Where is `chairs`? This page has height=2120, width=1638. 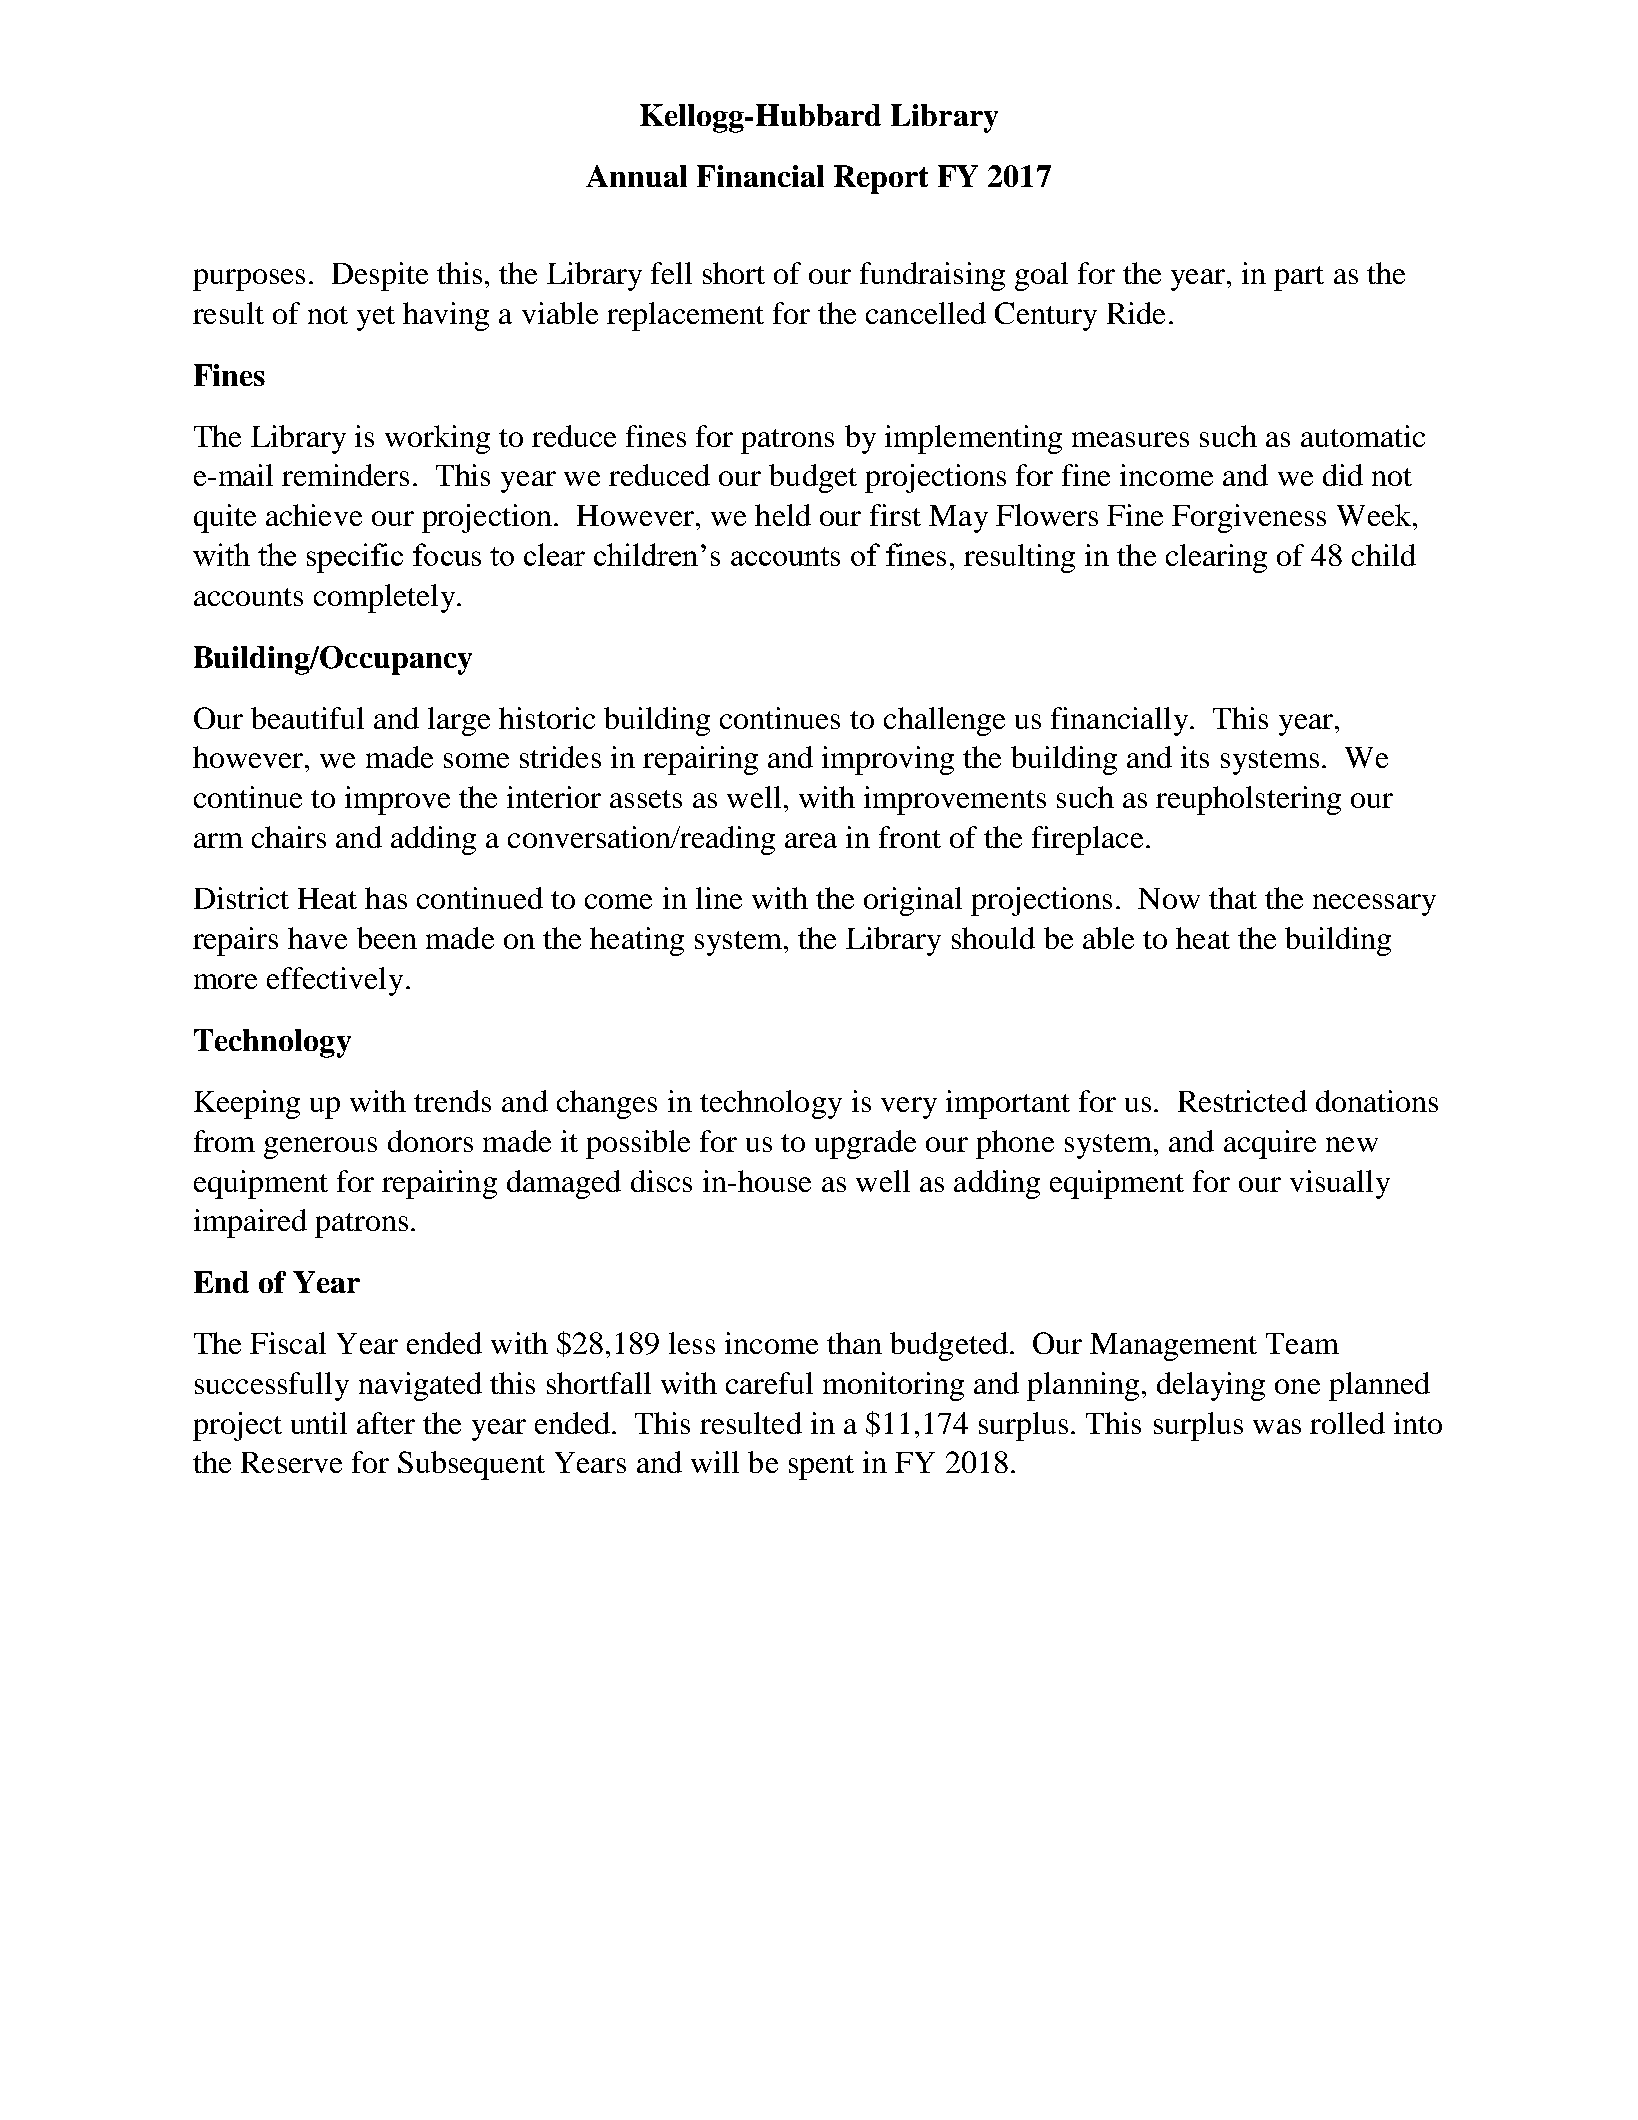
chairs is located at coordinates (289, 837).
